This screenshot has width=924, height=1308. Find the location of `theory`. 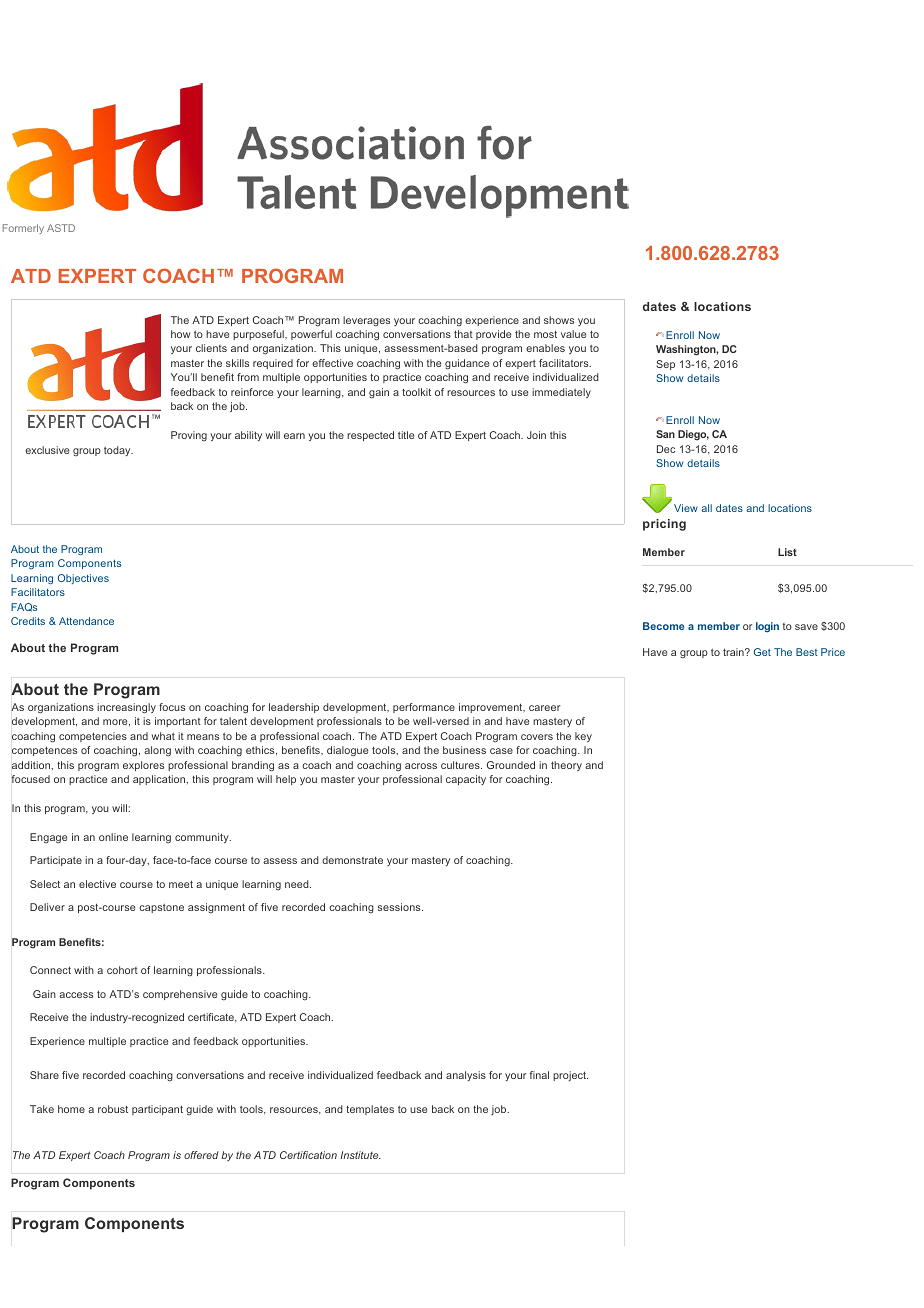

theory is located at coordinates (566, 766).
